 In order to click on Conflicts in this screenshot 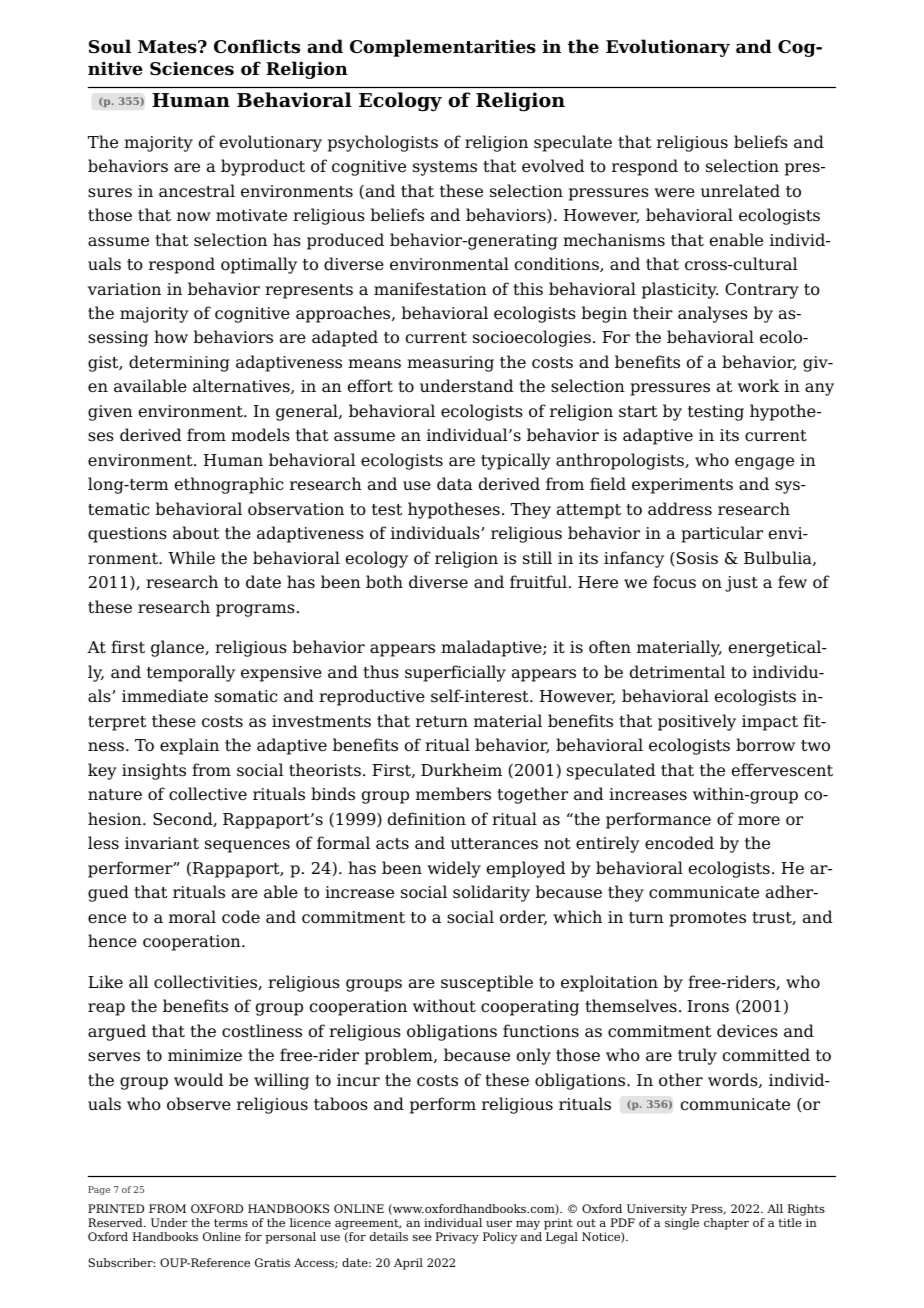, I will do `click(257, 46)`.
